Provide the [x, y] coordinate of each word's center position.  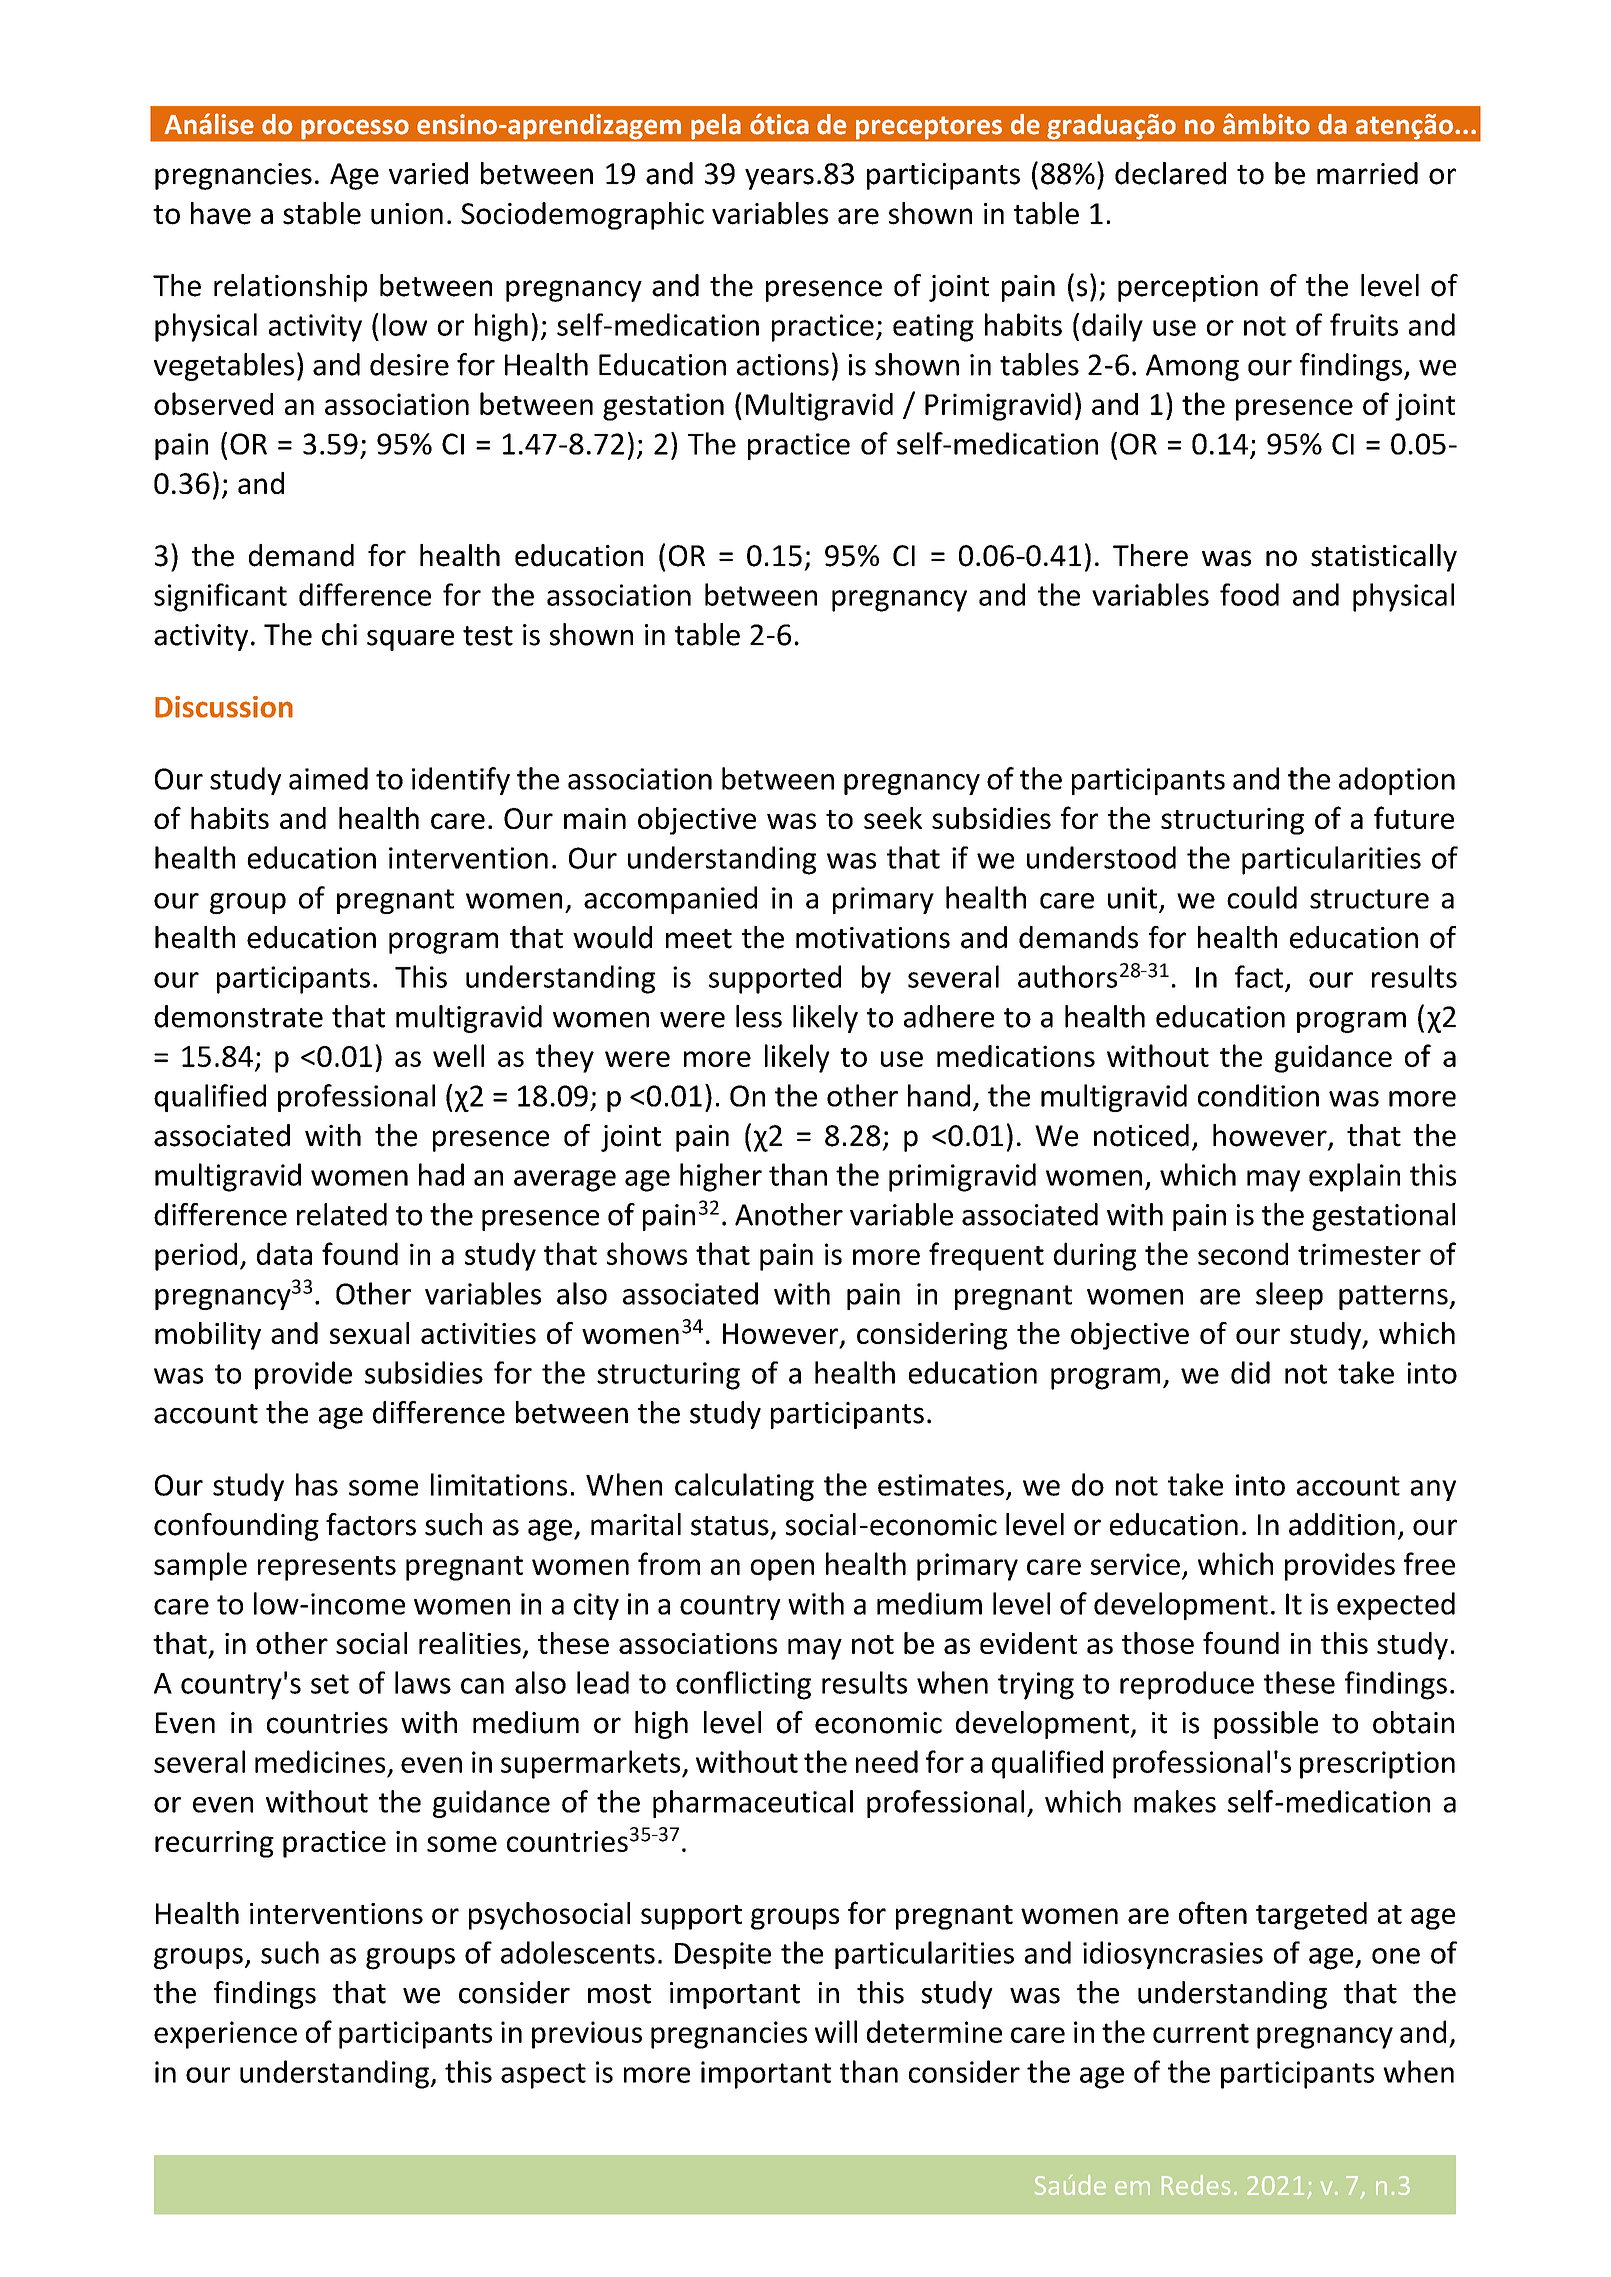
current [1201, 2033]
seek [893, 818]
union [407, 214]
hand [939, 1095]
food [1249, 594]
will [836, 2031]
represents [327, 1568]
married [1367, 173]
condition [1258, 1095]
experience [225, 2035]
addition [1342, 1524]
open [782, 1570]
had [441, 1174]
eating [933, 328]
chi [339, 634]
